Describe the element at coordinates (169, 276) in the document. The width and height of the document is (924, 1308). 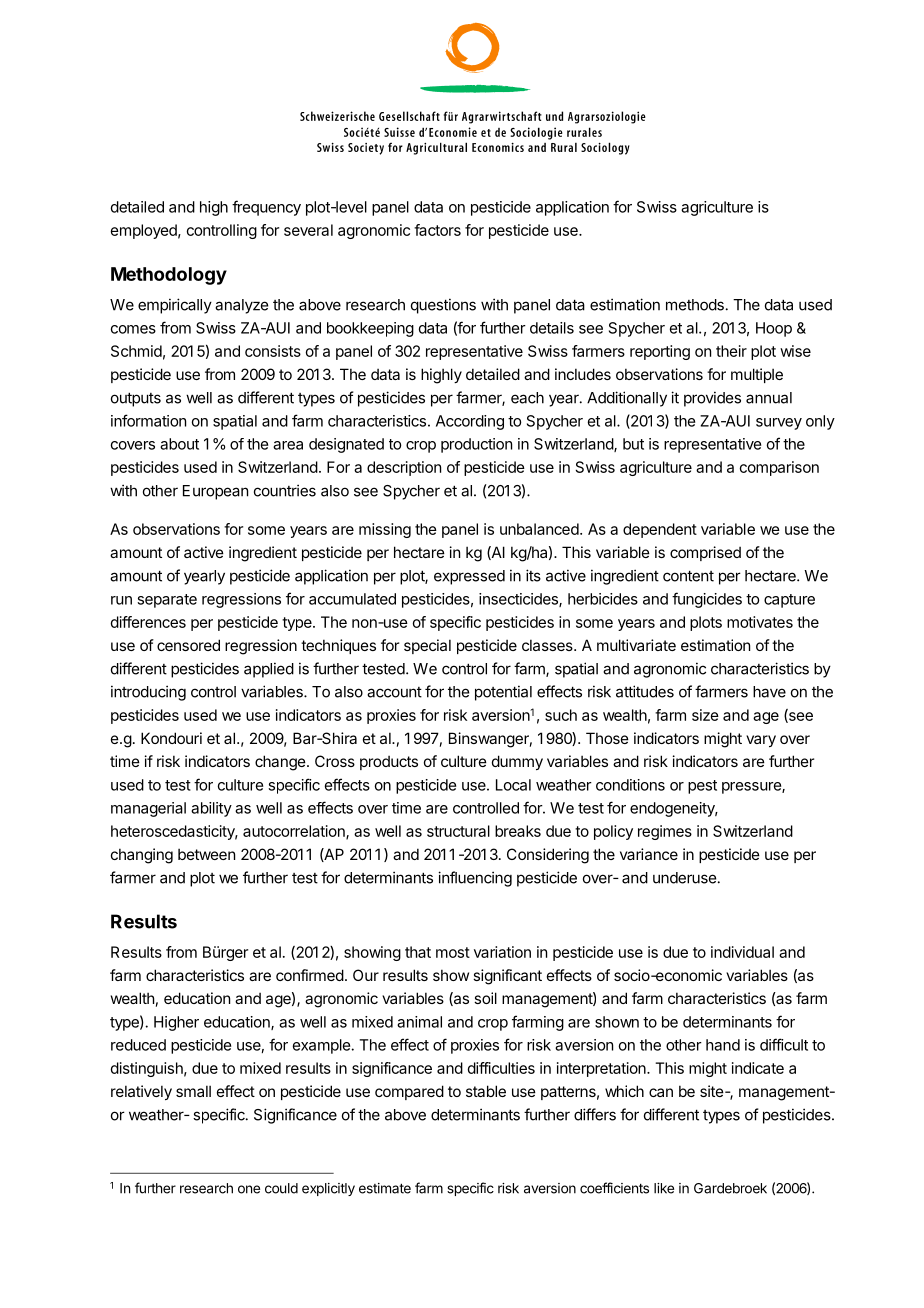
I see `Methodology` at that location.
